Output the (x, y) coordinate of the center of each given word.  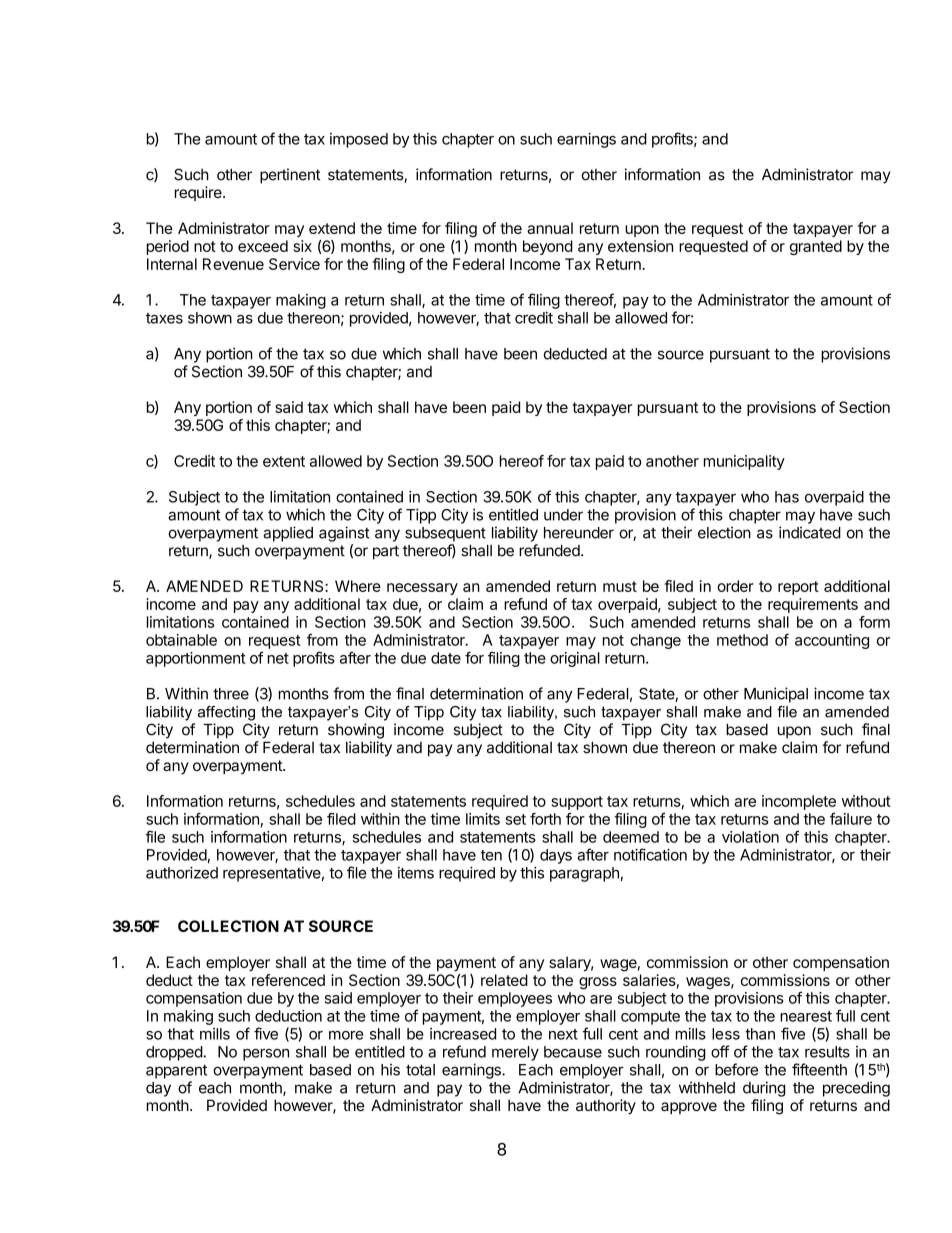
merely (515, 1053)
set (516, 819)
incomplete (799, 802)
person (266, 1054)
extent (284, 461)
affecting (226, 713)
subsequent (445, 534)
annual (550, 228)
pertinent (290, 176)
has (787, 497)
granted (816, 247)
